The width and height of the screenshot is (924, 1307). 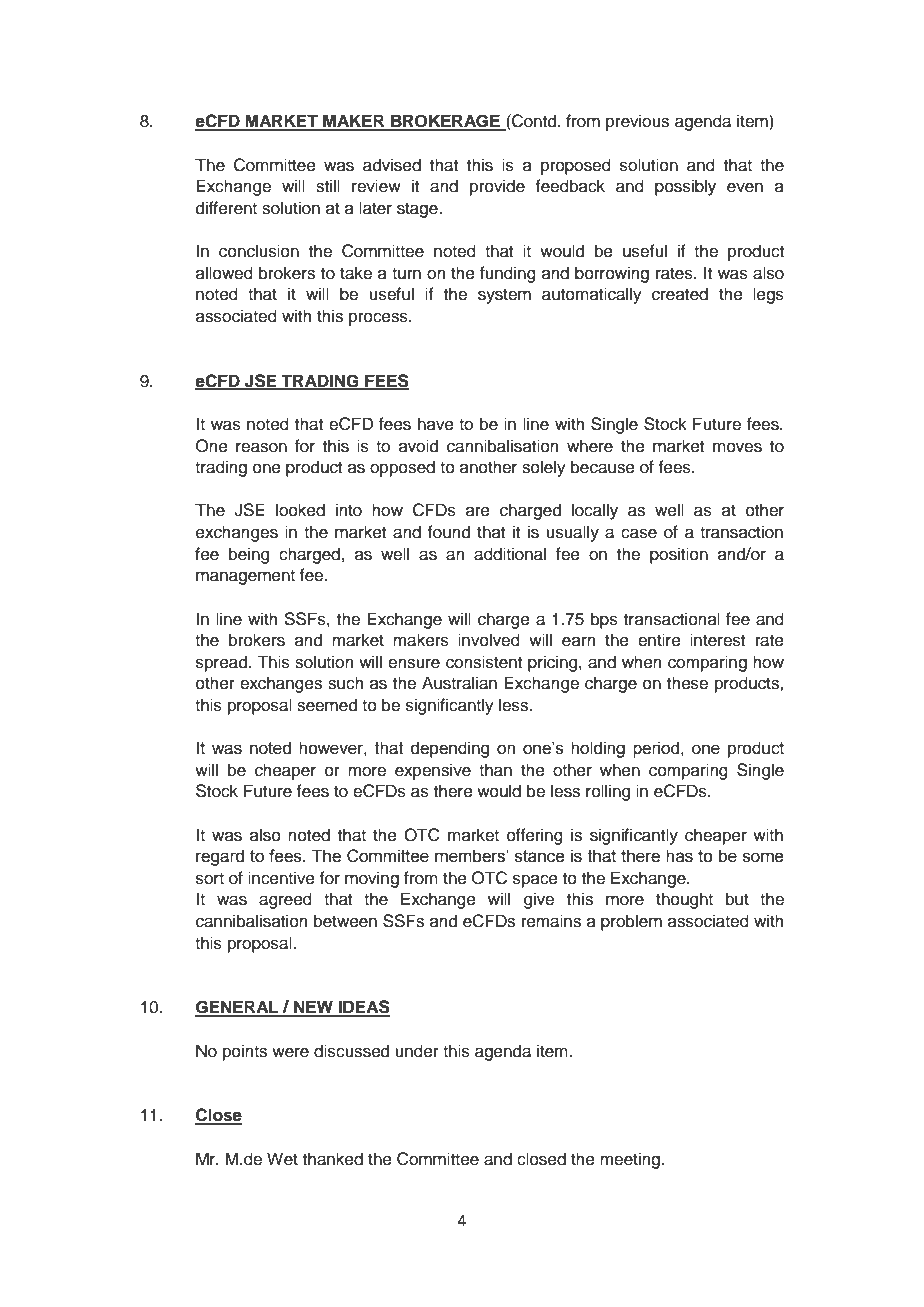 What do you see at coordinates (535, 836) in the screenshot?
I see `offering` at bounding box center [535, 836].
